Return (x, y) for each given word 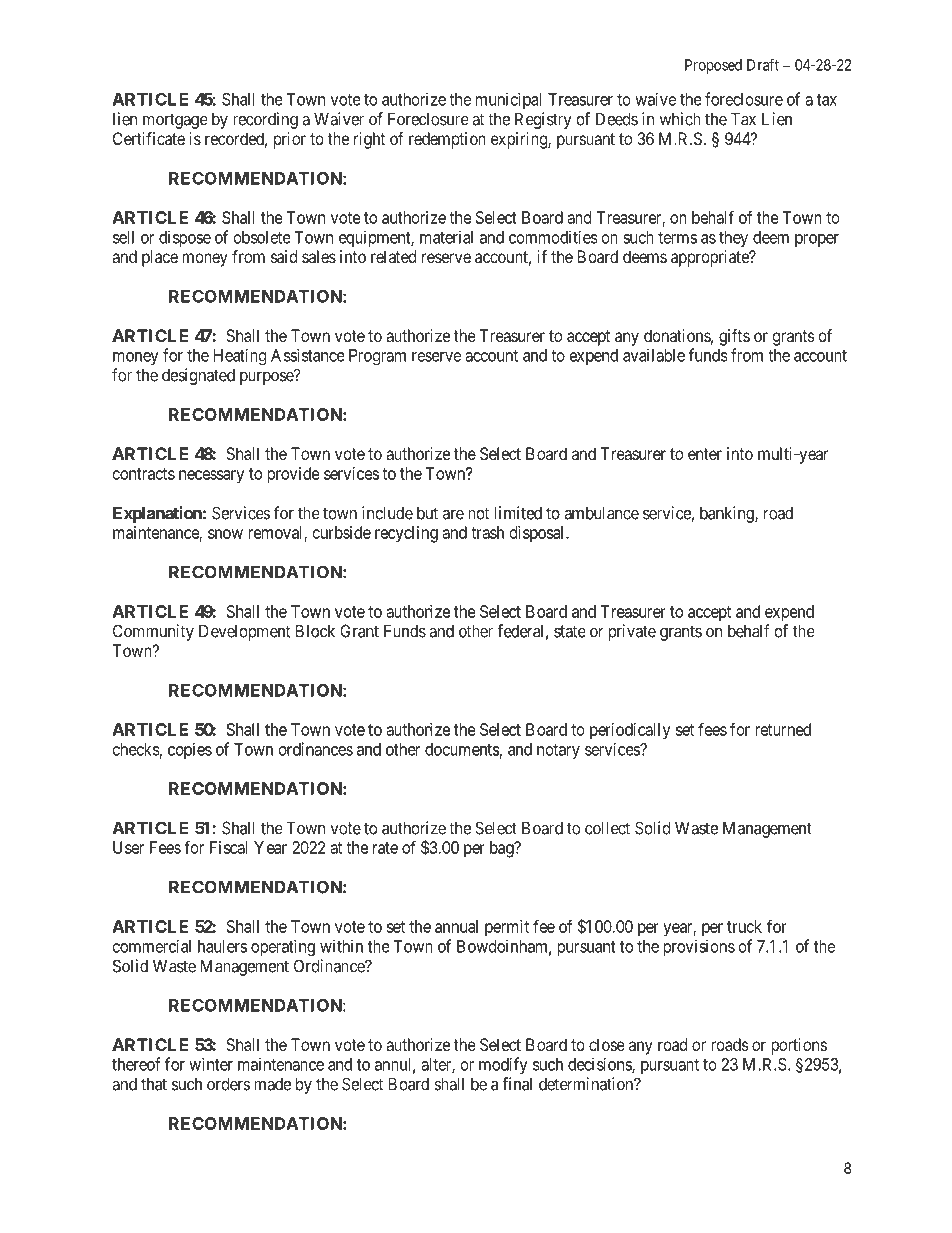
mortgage (175, 121)
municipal (508, 100)
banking (728, 514)
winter (211, 1064)
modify (503, 1065)
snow (225, 534)
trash (487, 532)
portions (799, 1046)
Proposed (713, 66)
